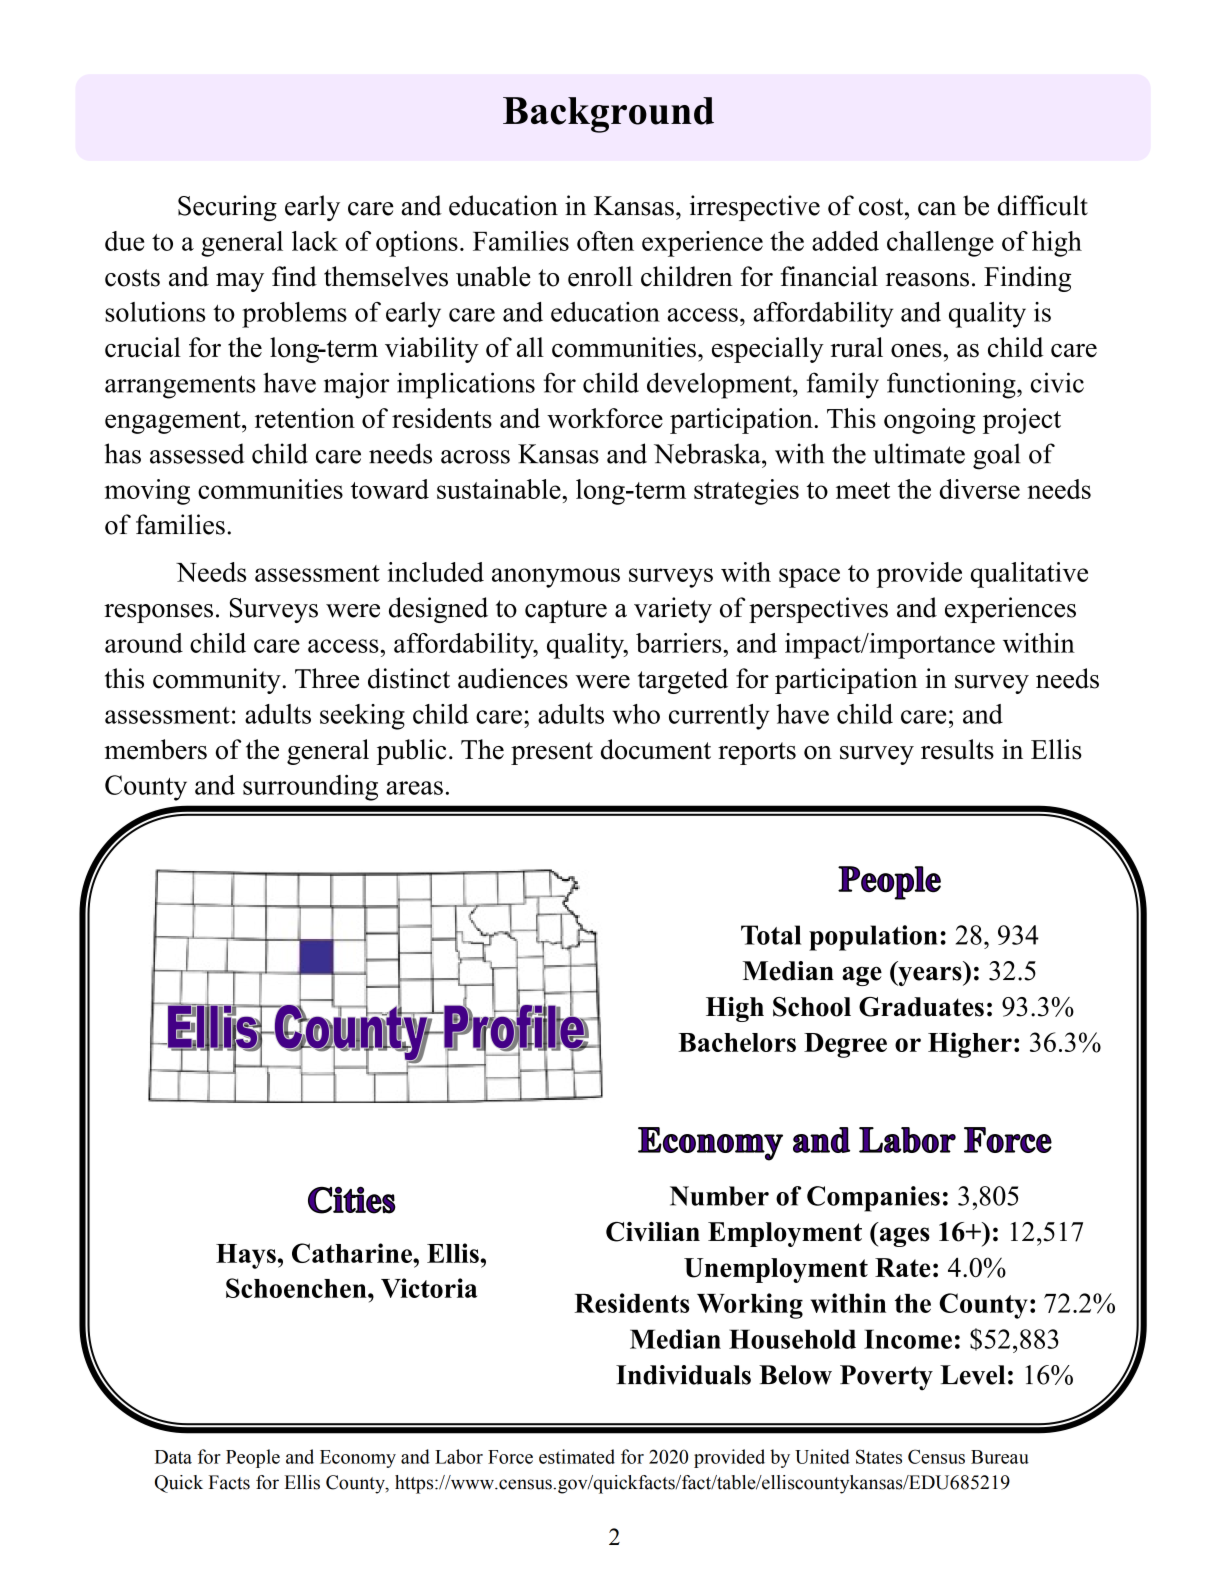 This screenshot has height=1591, width=1229. What do you see at coordinates (937, 209) in the screenshot?
I see `can` at bounding box center [937, 209].
